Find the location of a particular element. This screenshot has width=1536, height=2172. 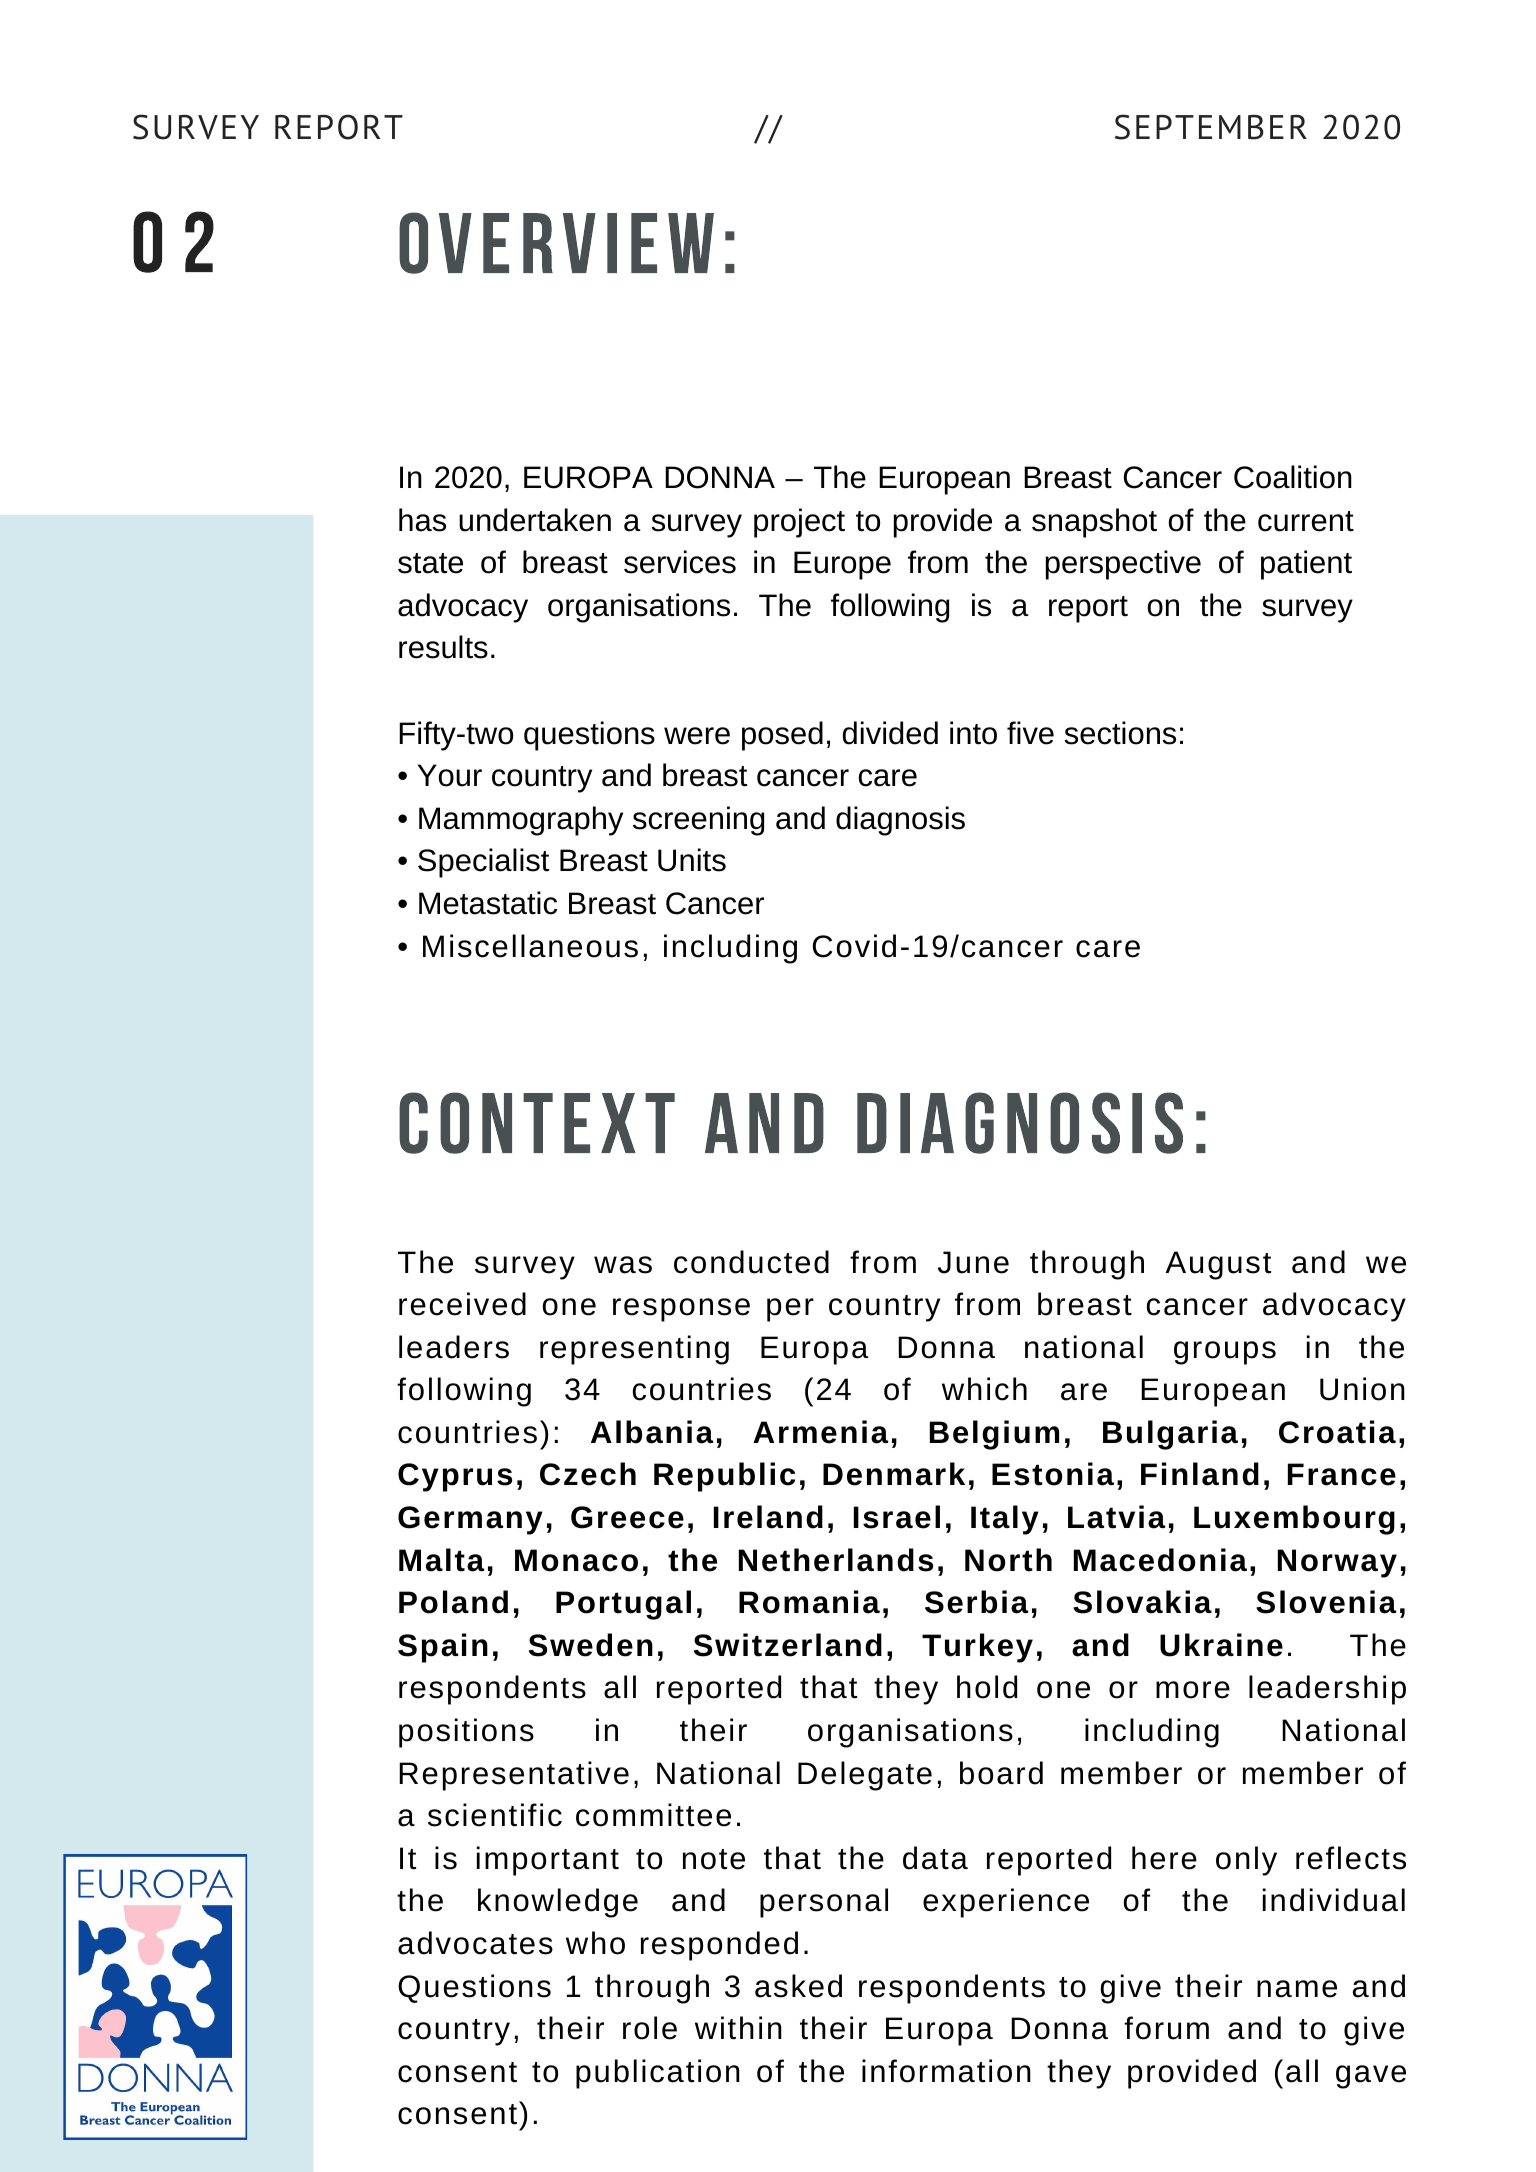

June is located at coordinates (973, 1262).
